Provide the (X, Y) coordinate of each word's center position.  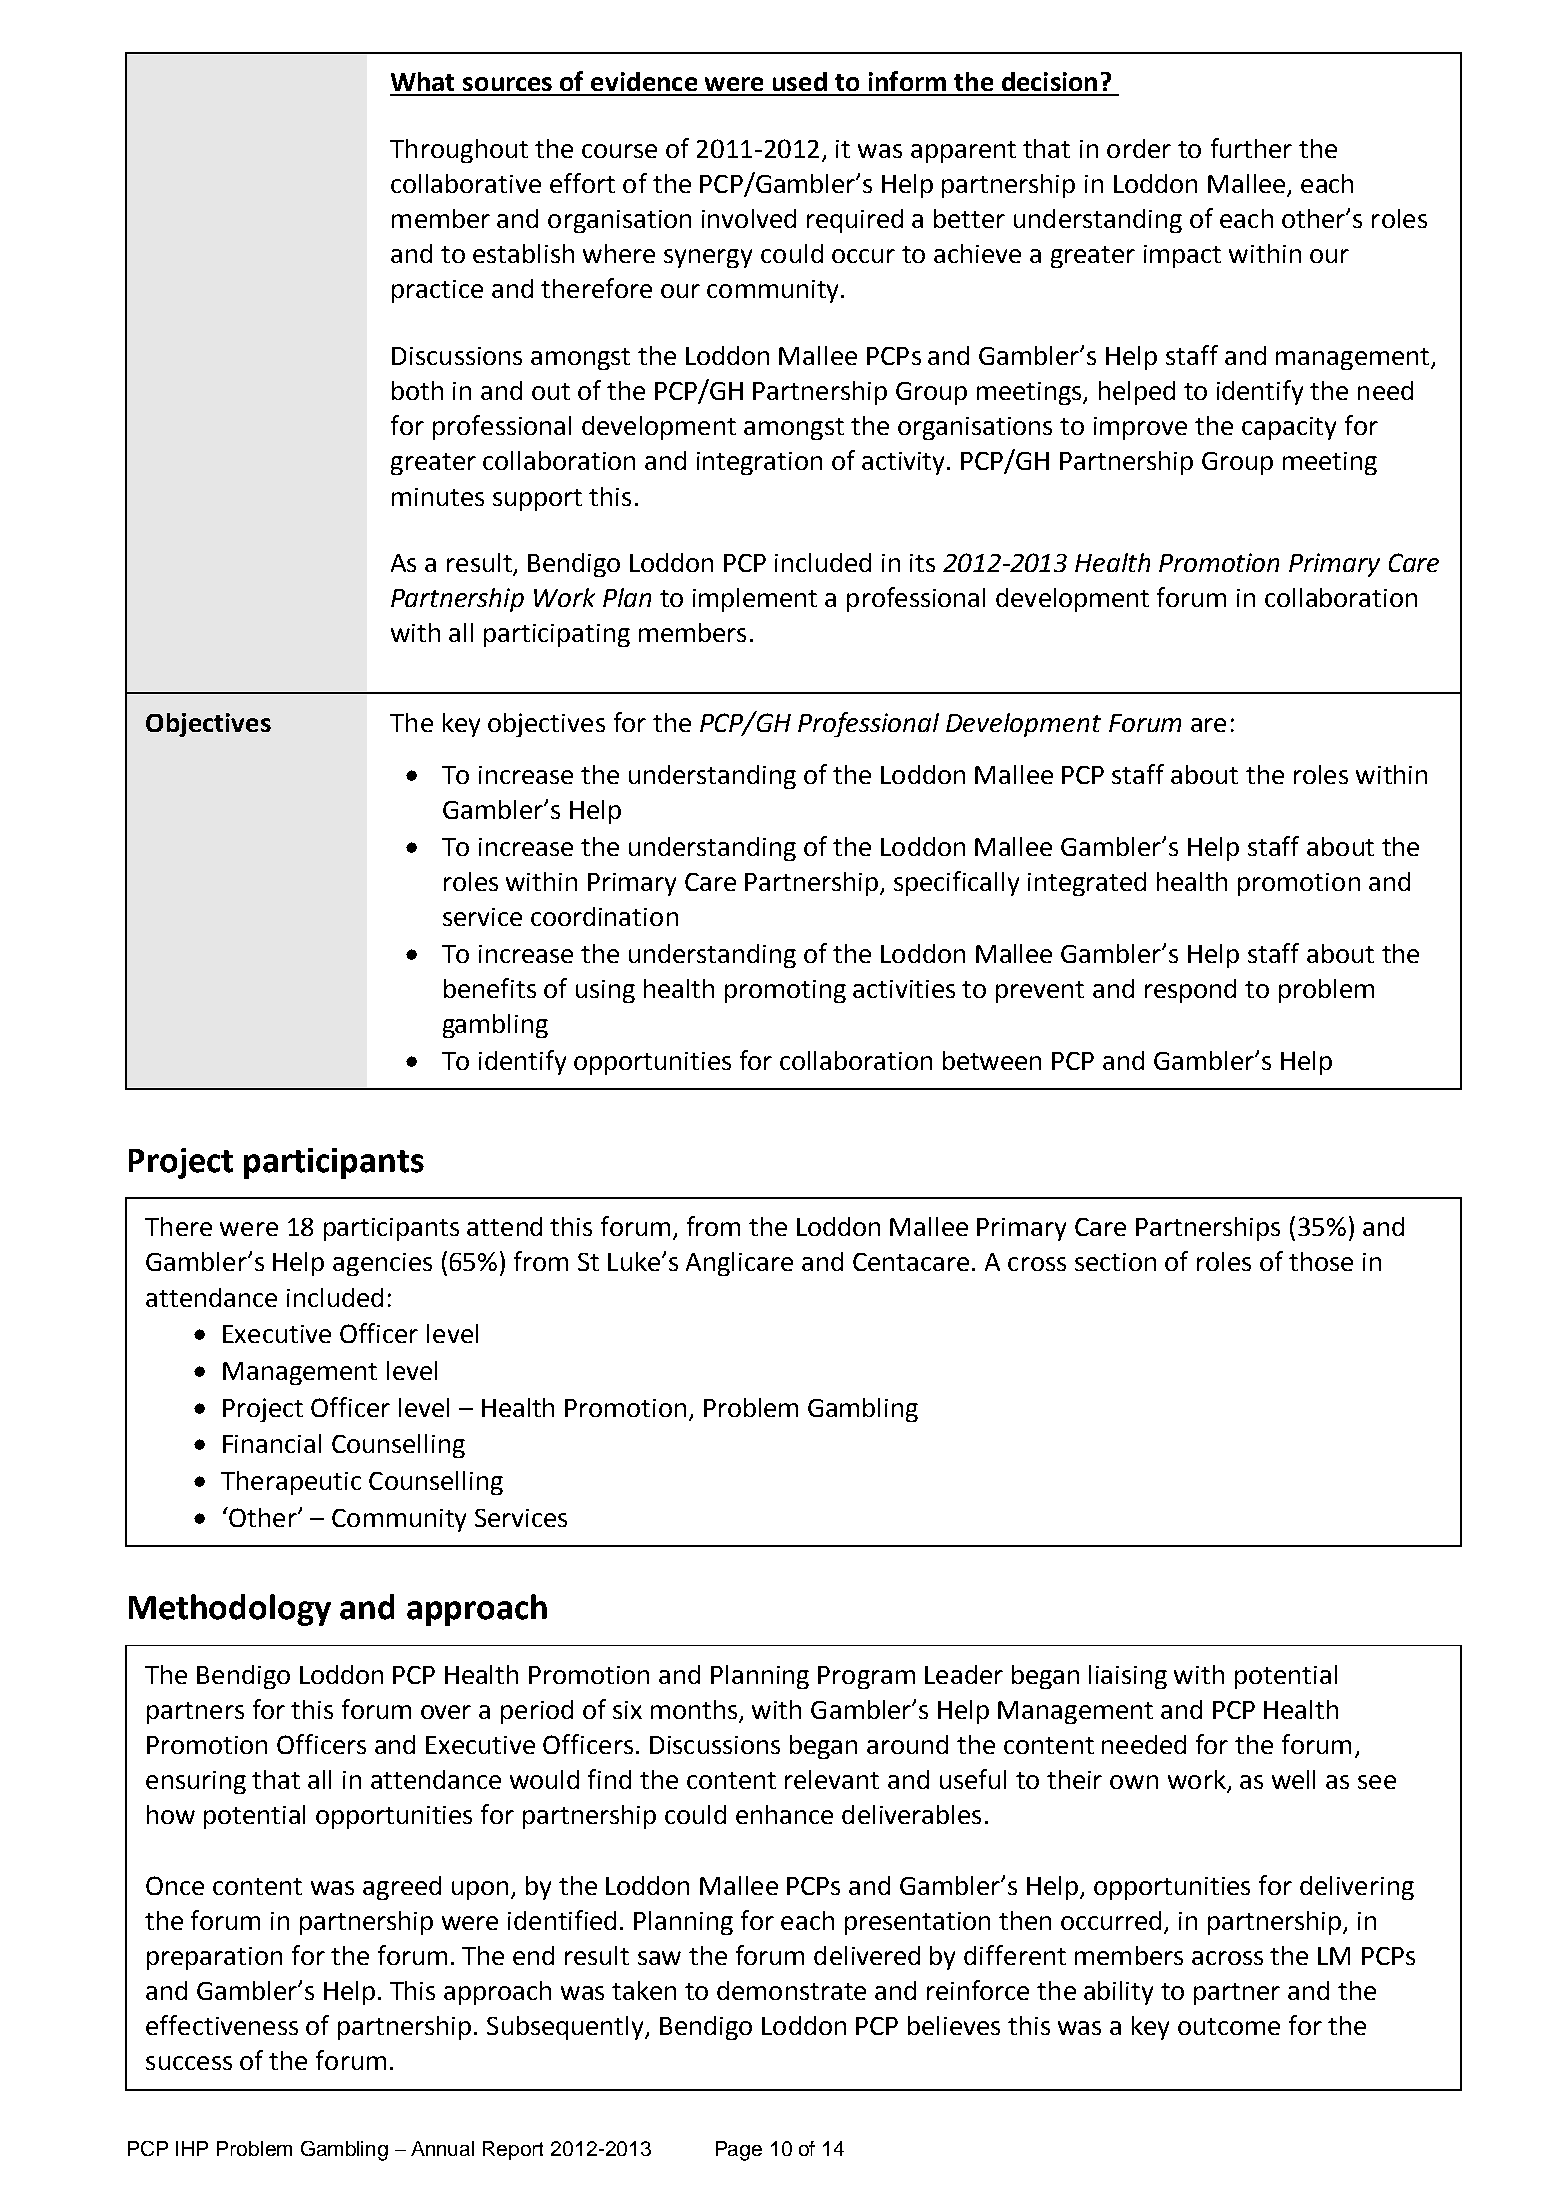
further (1251, 148)
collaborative (466, 183)
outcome (1229, 2026)
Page (739, 2151)
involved (749, 218)
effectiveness (222, 2025)
